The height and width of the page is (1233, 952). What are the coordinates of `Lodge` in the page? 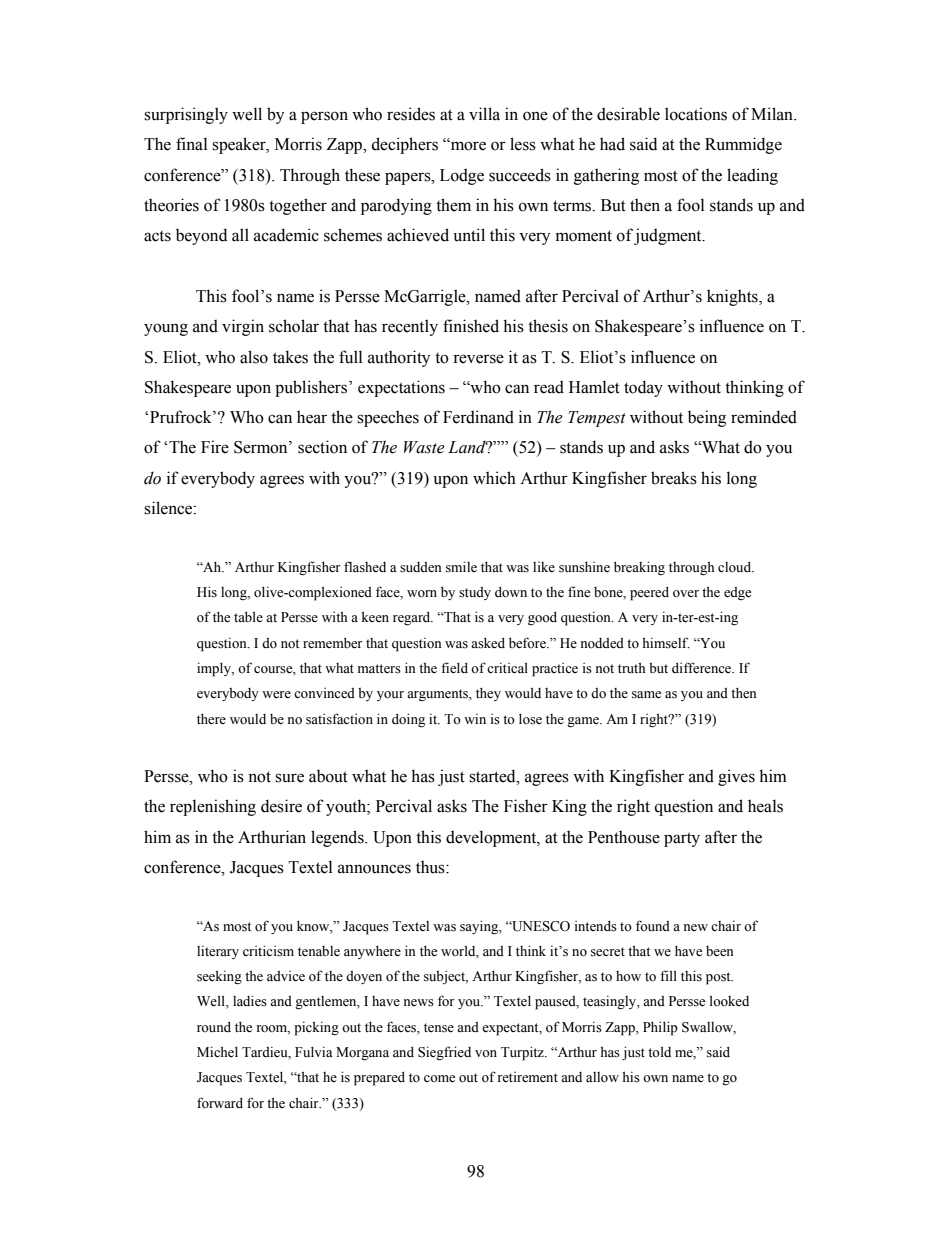 It's located at (462, 176).
